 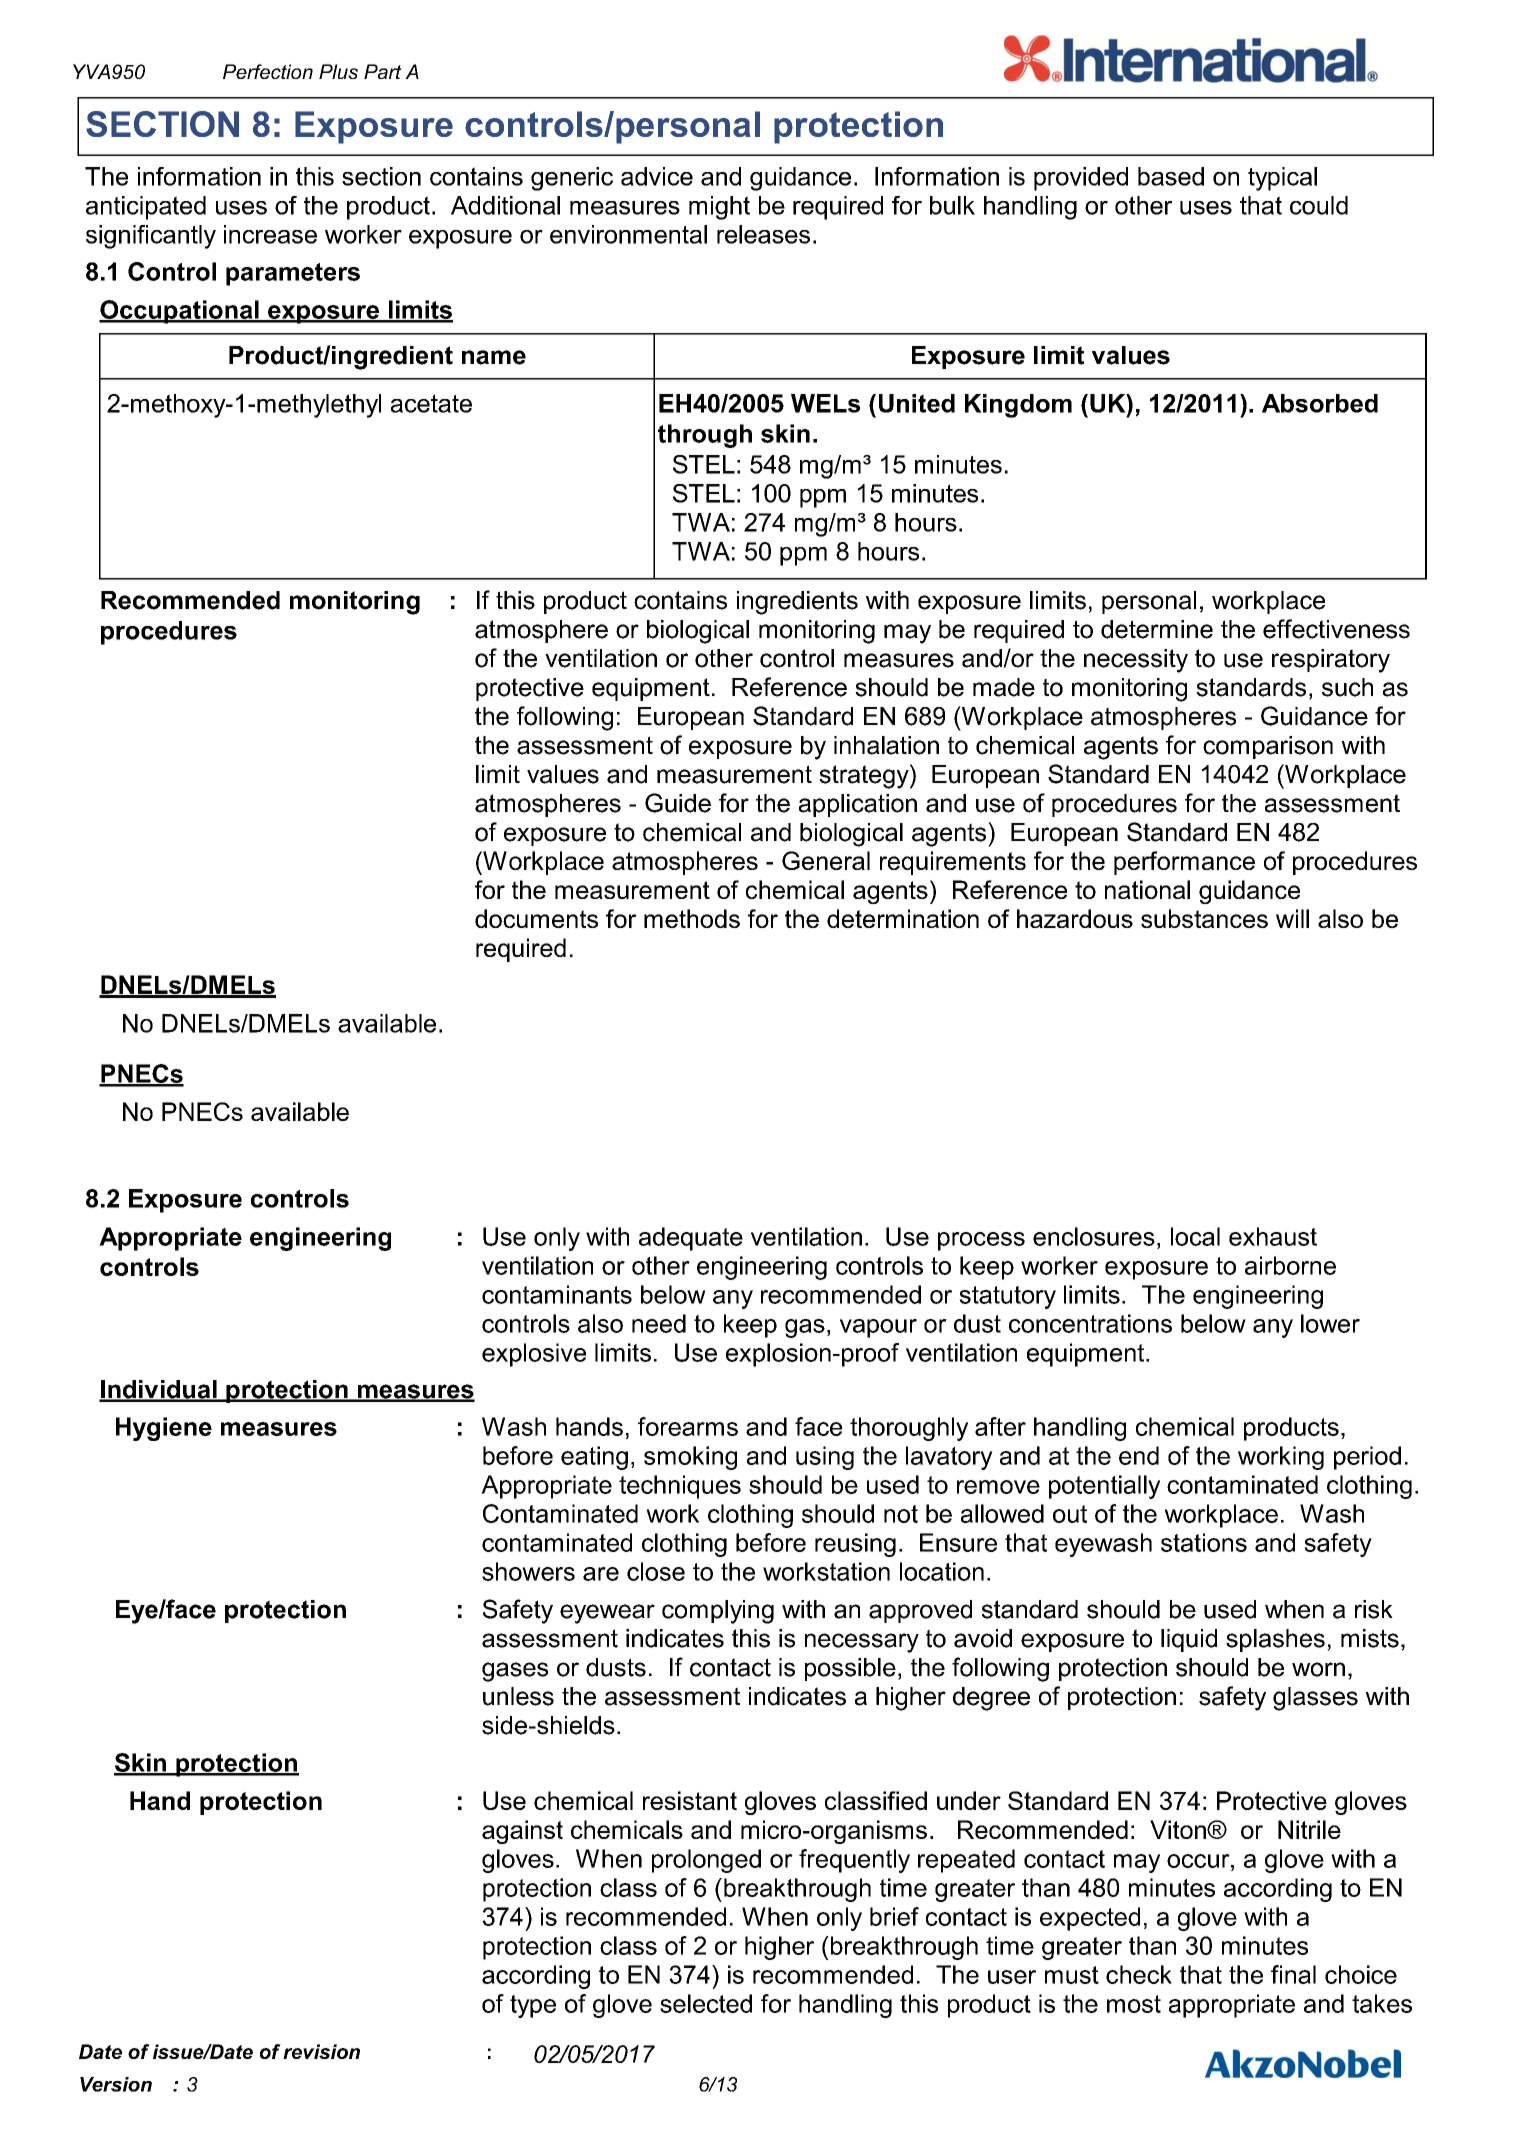 What do you see at coordinates (159, 1390) in the screenshot?
I see `Individual` at bounding box center [159, 1390].
